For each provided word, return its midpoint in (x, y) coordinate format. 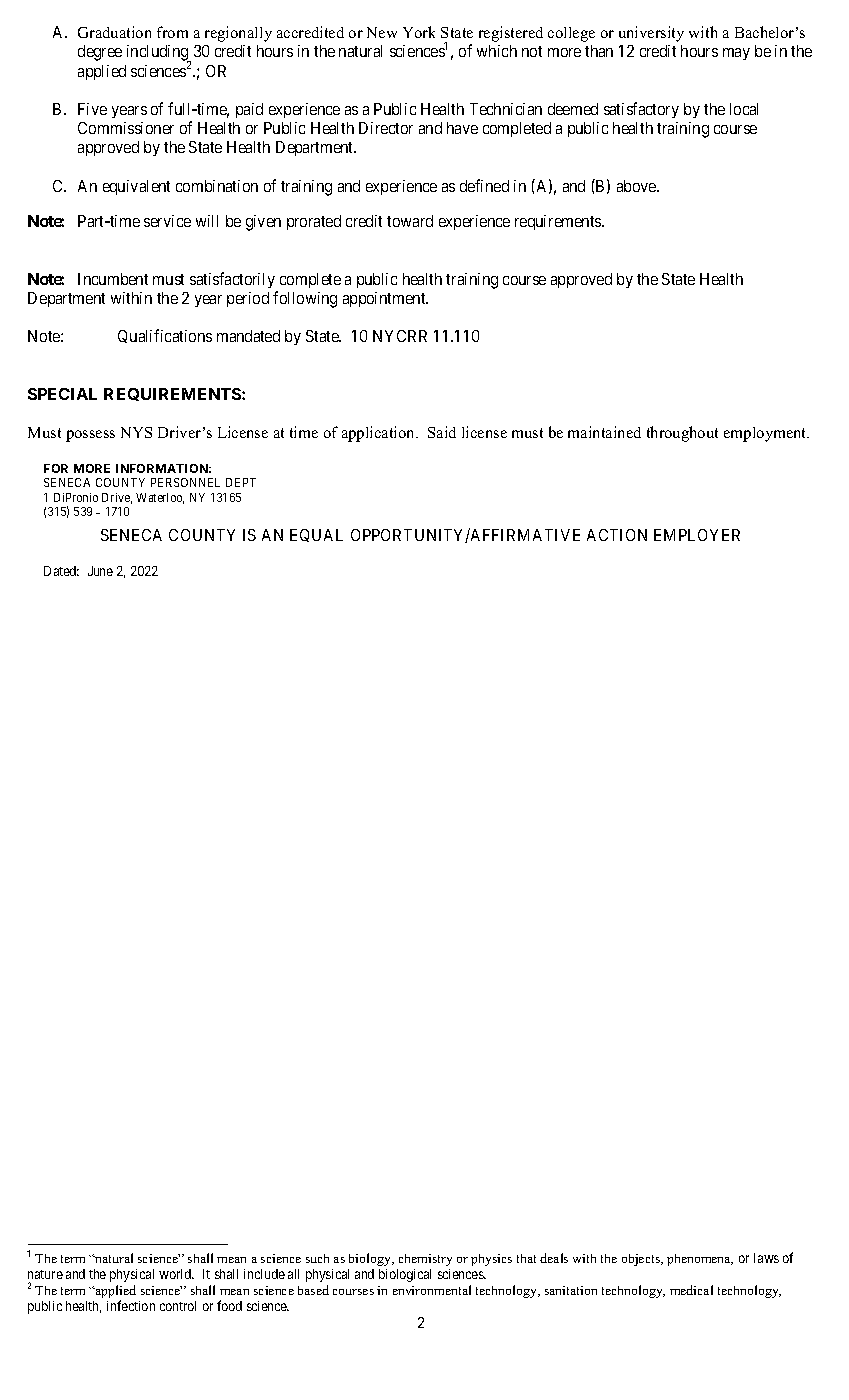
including (159, 54)
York (419, 32)
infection (131, 1305)
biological (405, 1275)
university (651, 34)
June (100, 571)
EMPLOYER (697, 535)
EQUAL (316, 535)
